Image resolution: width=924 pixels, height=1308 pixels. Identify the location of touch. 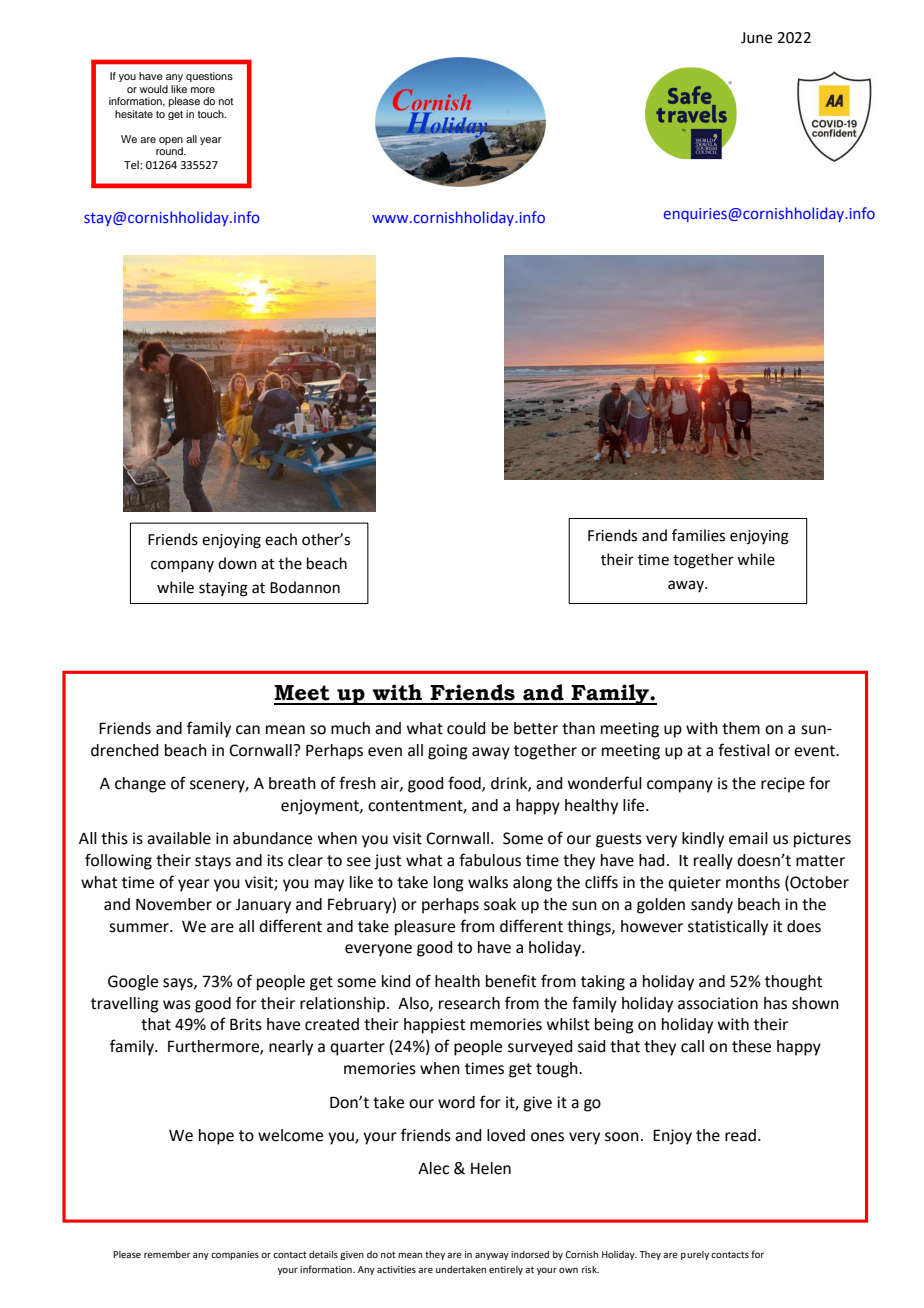
(212, 114).
